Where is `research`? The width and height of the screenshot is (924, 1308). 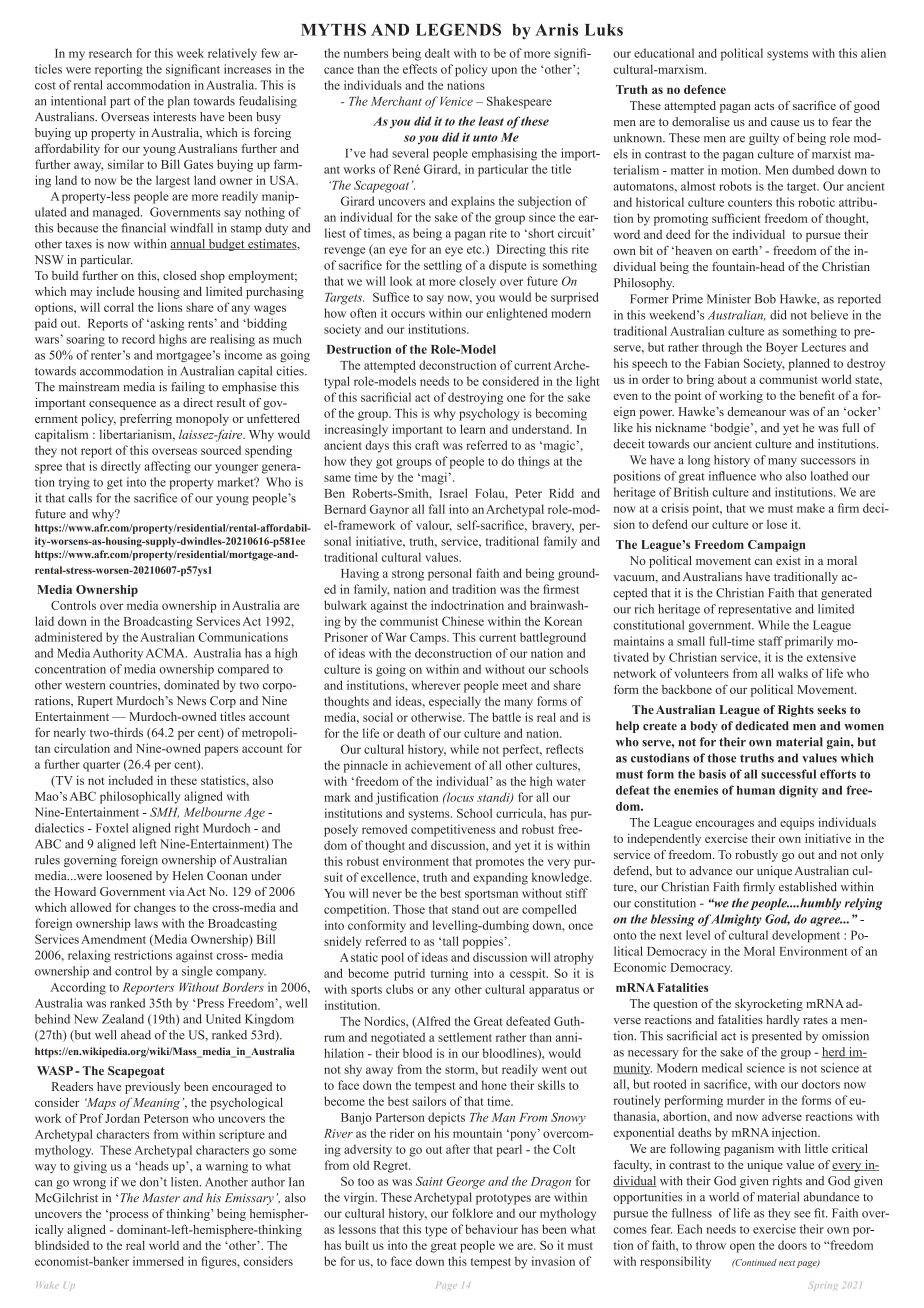
research is located at coordinates (110, 53).
